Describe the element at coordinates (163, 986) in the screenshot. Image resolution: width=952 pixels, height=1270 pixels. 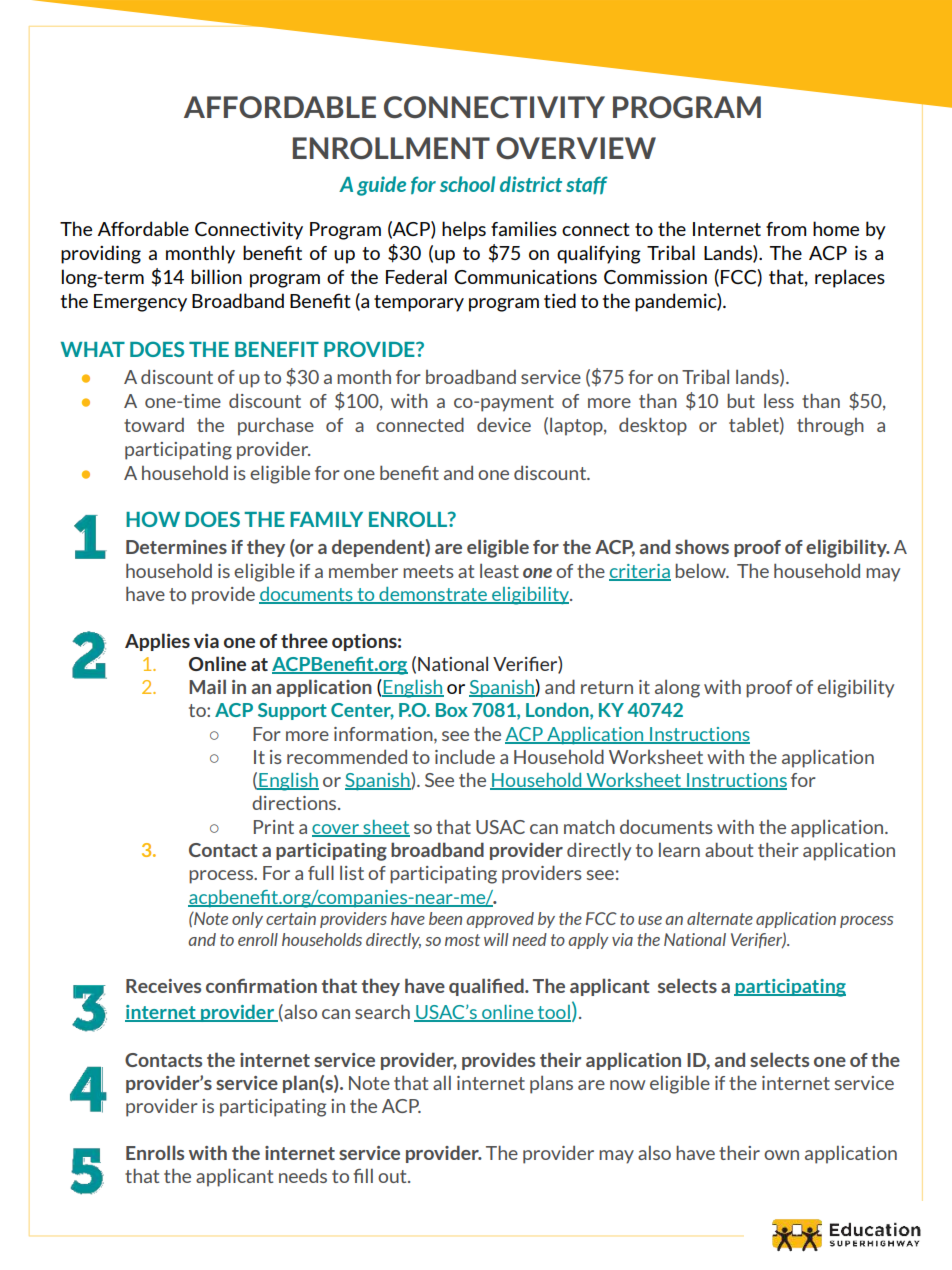
I see `Receives` at that location.
